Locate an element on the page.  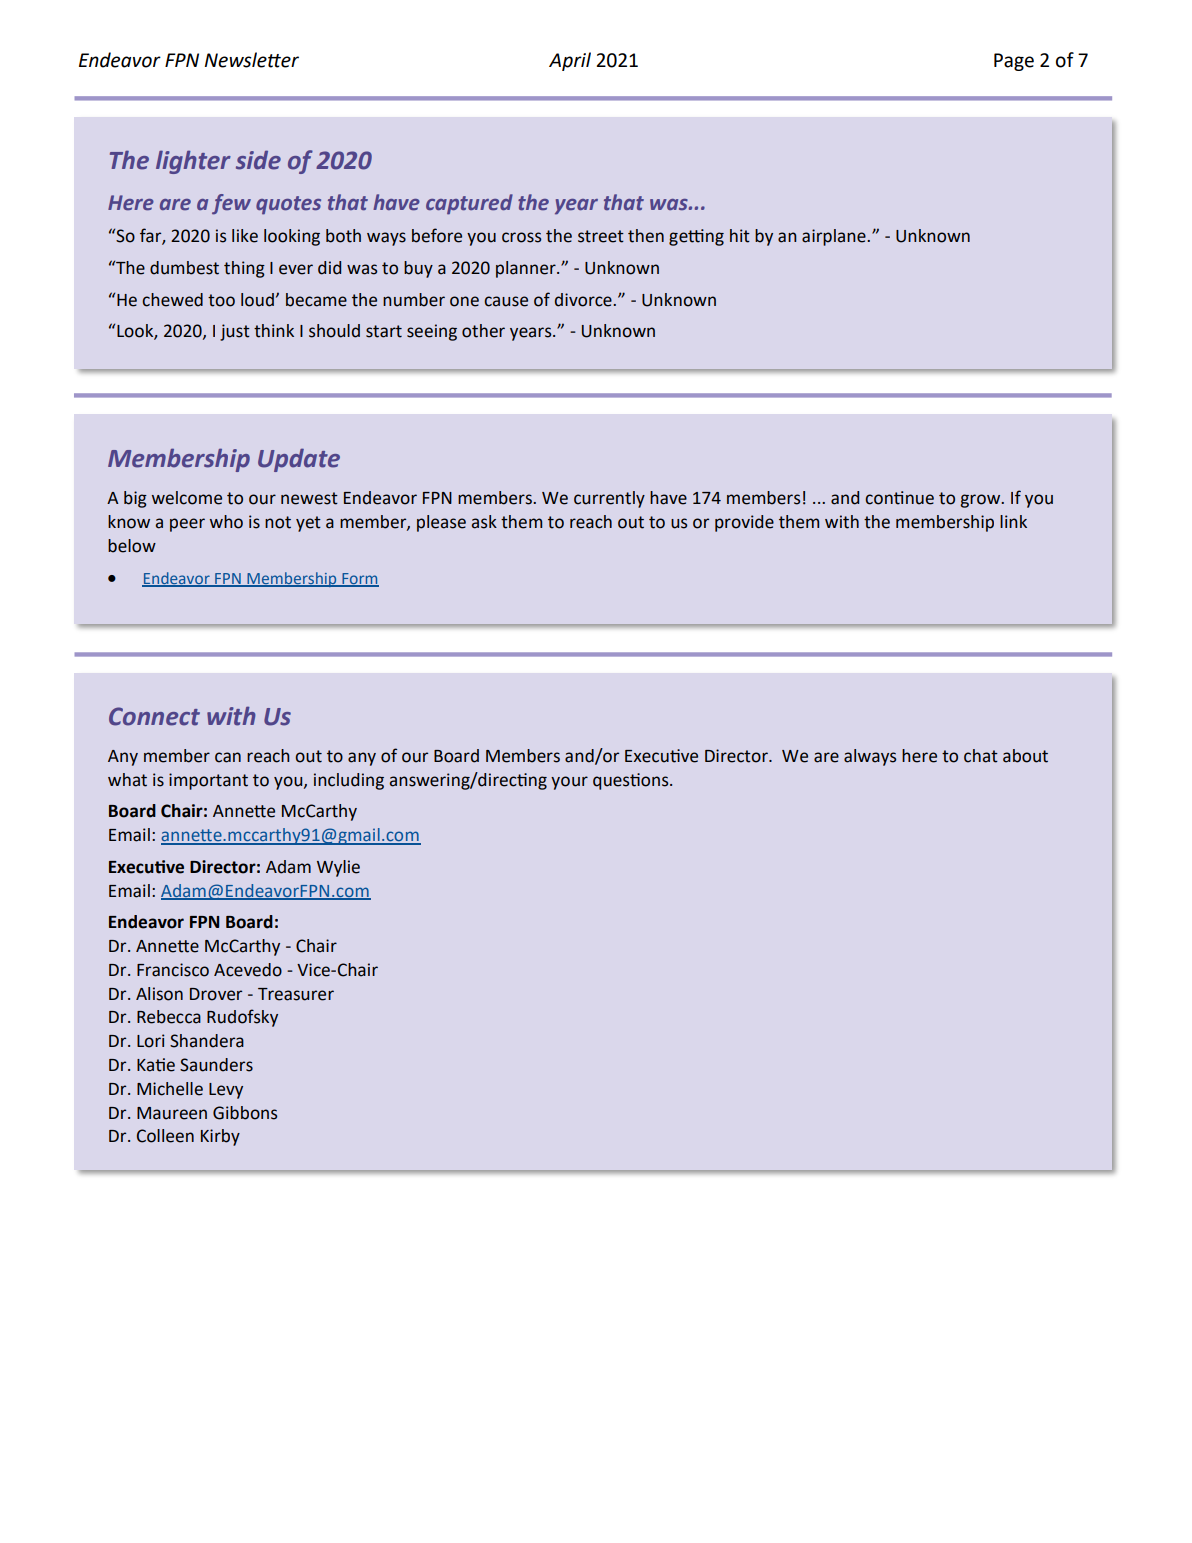
Newsletter is located at coordinates (252, 60).
